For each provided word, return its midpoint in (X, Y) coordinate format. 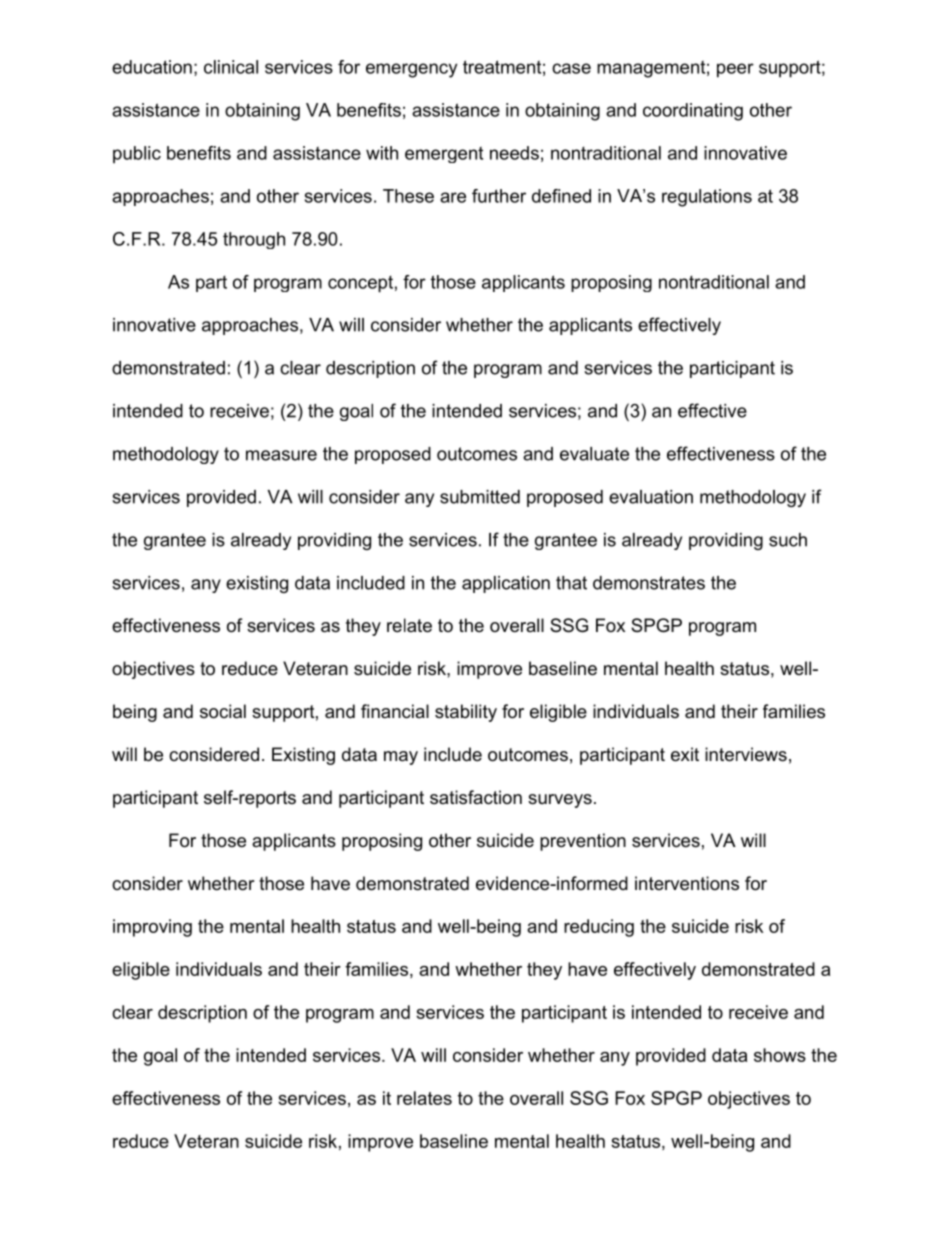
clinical (231, 67)
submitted (480, 497)
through (254, 240)
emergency (411, 70)
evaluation (651, 497)
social (223, 711)
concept (360, 284)
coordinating (693, 112)
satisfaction (476, 797)
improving (152, 928)
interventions (687, 883)
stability (466, 713)
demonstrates (649, 583)
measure (281, 455)
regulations (707, 198)
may (401, 758)
